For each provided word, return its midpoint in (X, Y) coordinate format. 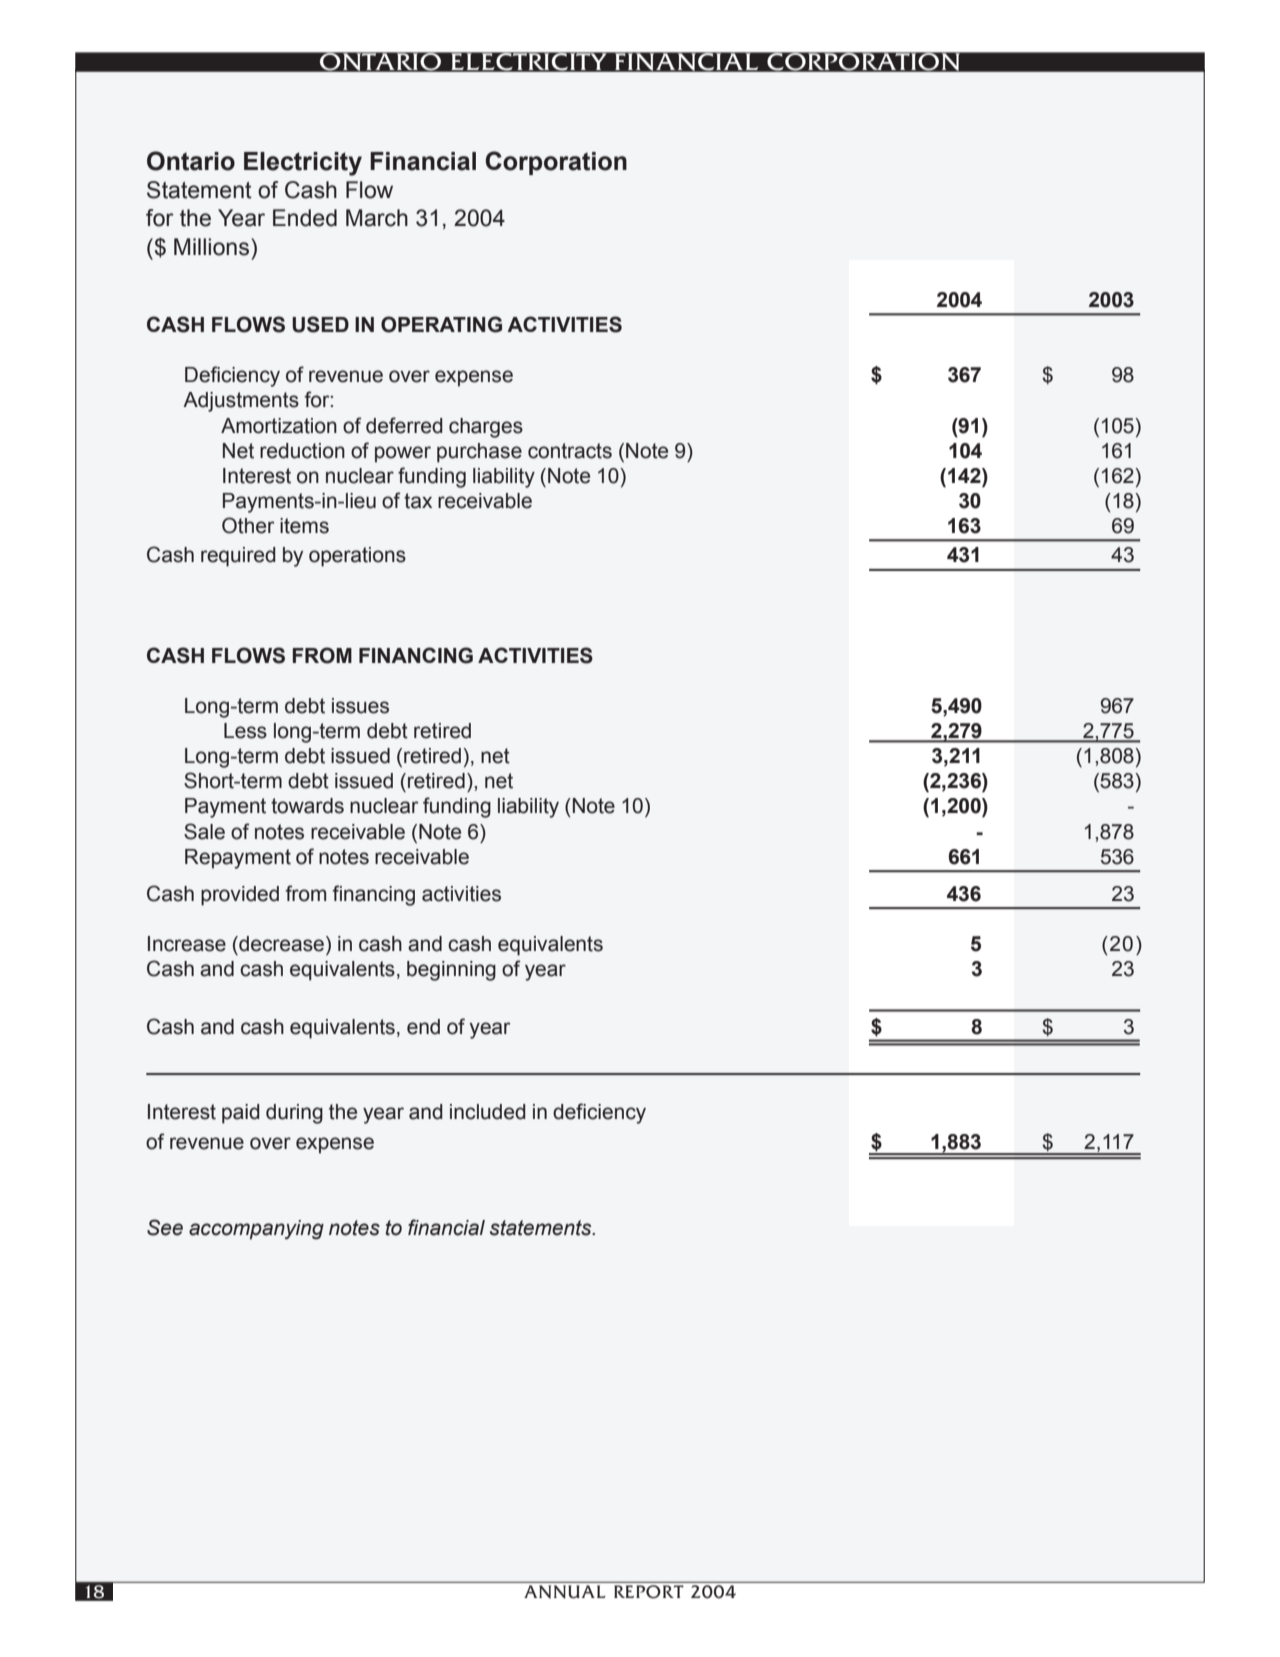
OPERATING (441, 324)
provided (240, 896)
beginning (451, 971)
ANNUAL (564, 1591)
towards (307, 806)
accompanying (256, 1230)
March (377, 218)
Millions (213, 247)
